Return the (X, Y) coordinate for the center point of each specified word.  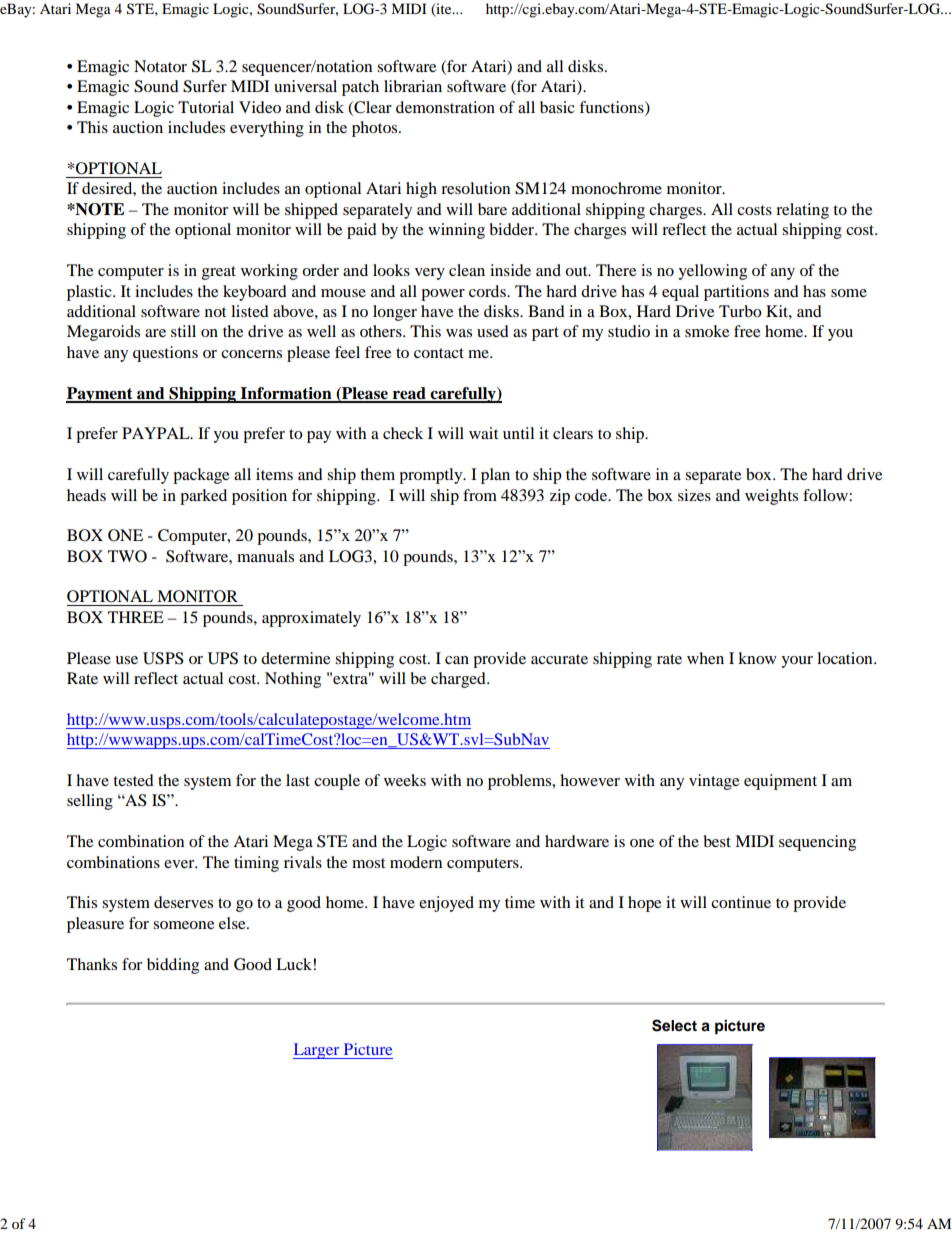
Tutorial (206, 107)
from (480, 495)
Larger (317, 1051)
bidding (173, 966)
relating (802, 211)
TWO (127, 556)
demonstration (445, 107)
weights (771, 497)
